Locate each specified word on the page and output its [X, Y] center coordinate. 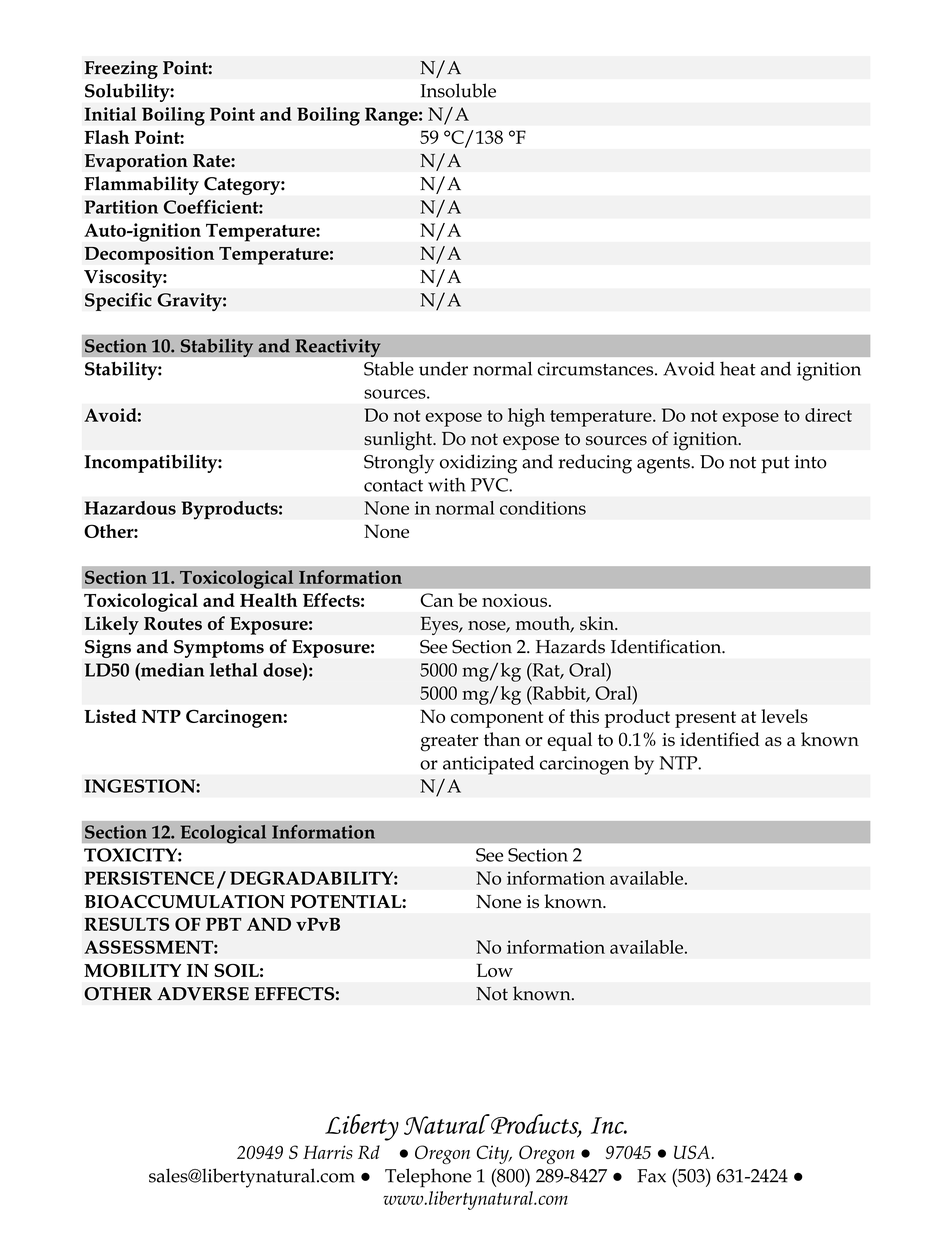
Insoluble [458, 90]
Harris [328, 1152]
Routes [173, 623]
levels [784, 716]
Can [437, 600]
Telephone [428, 1178]
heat [738, 368]
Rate [212, 160]
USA [692, 1152]
